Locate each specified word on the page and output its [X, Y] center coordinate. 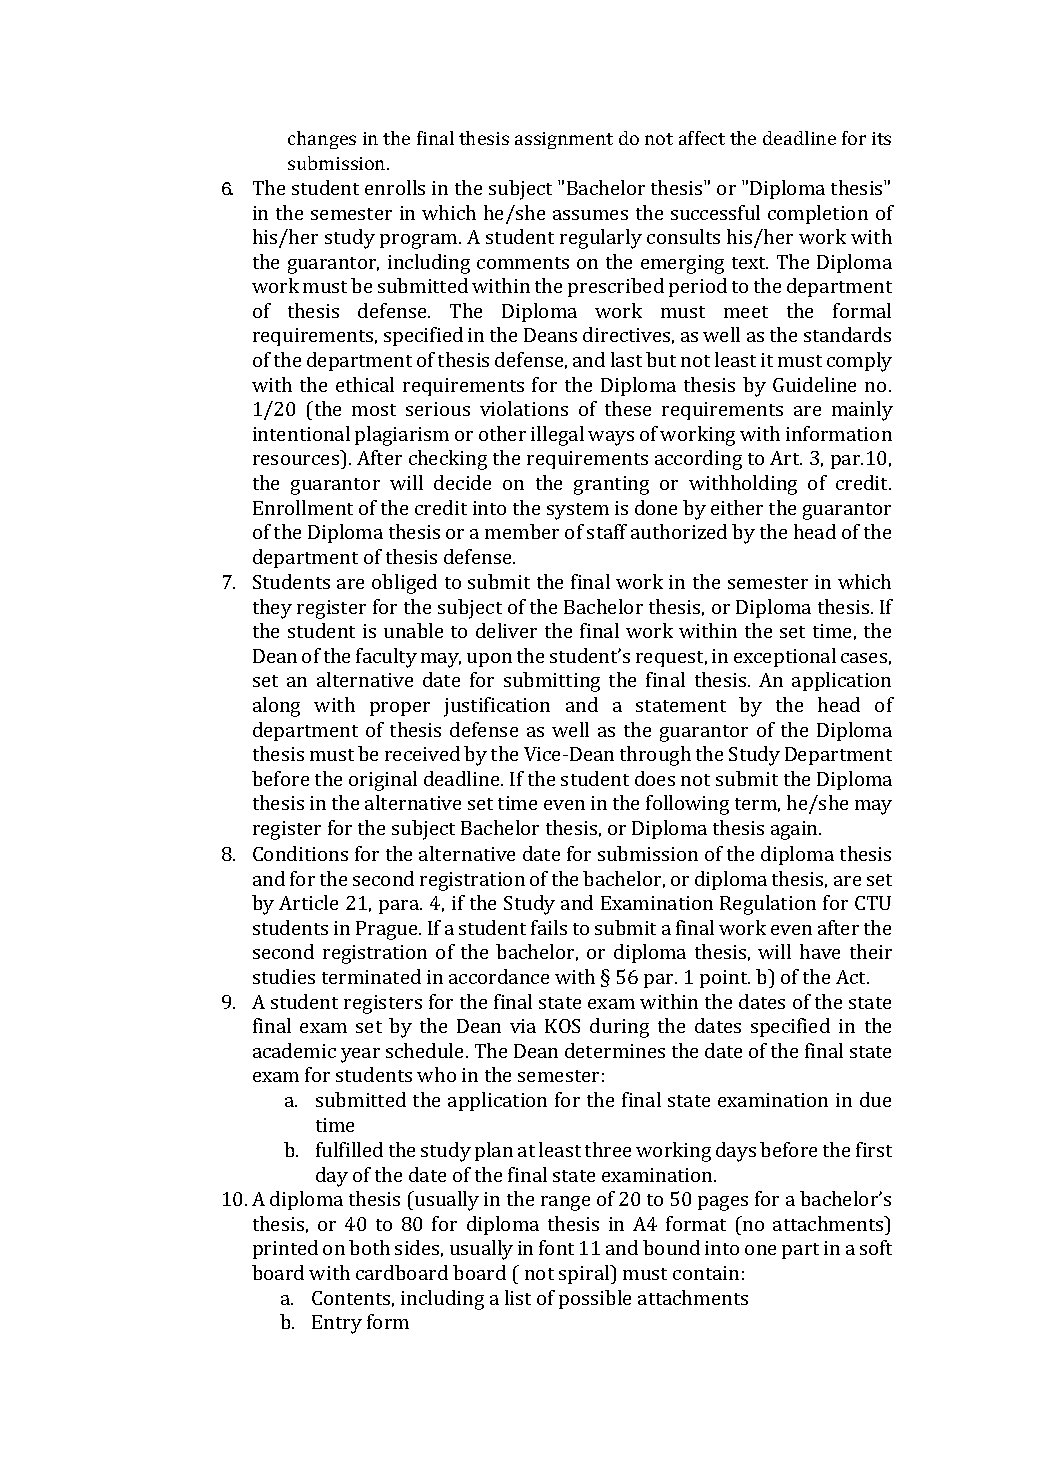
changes [322, 140]
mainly [862, 411]
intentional [301, 433]
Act [852, 977]
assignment [564, 140]
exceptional [785, 657]
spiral [585, 1274]
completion [818, 214]
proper [400, 709]
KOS [562, 1026]
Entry [337, 1324]
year [360, 1055]
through [655, 756]
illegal [557, 436]
